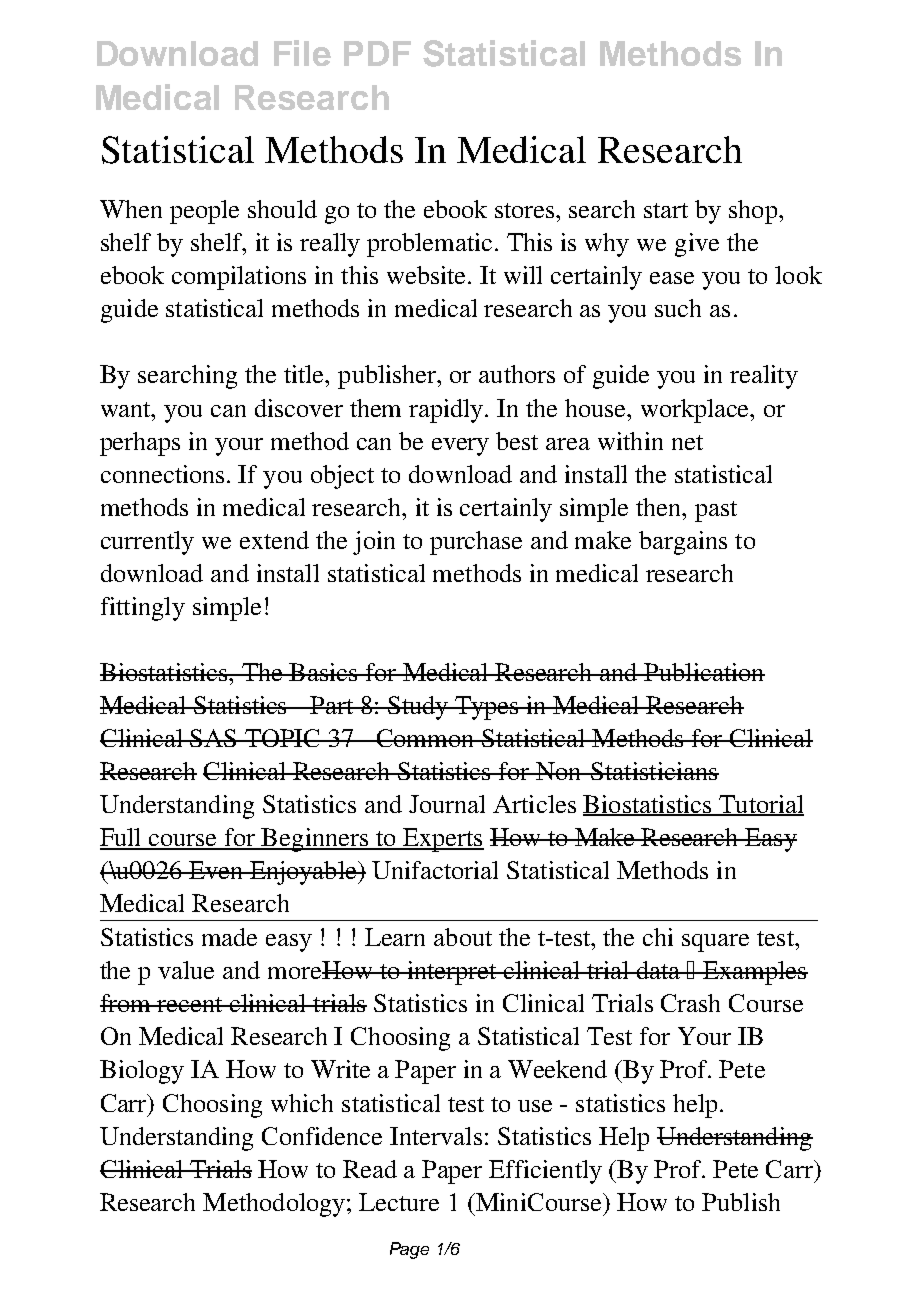 The height and width of the screenshot is (1311, 924). What do you see at coordinates (322, 1136) in the screenshot?
I see `Confidence` at bounding box center [322, 1136].
